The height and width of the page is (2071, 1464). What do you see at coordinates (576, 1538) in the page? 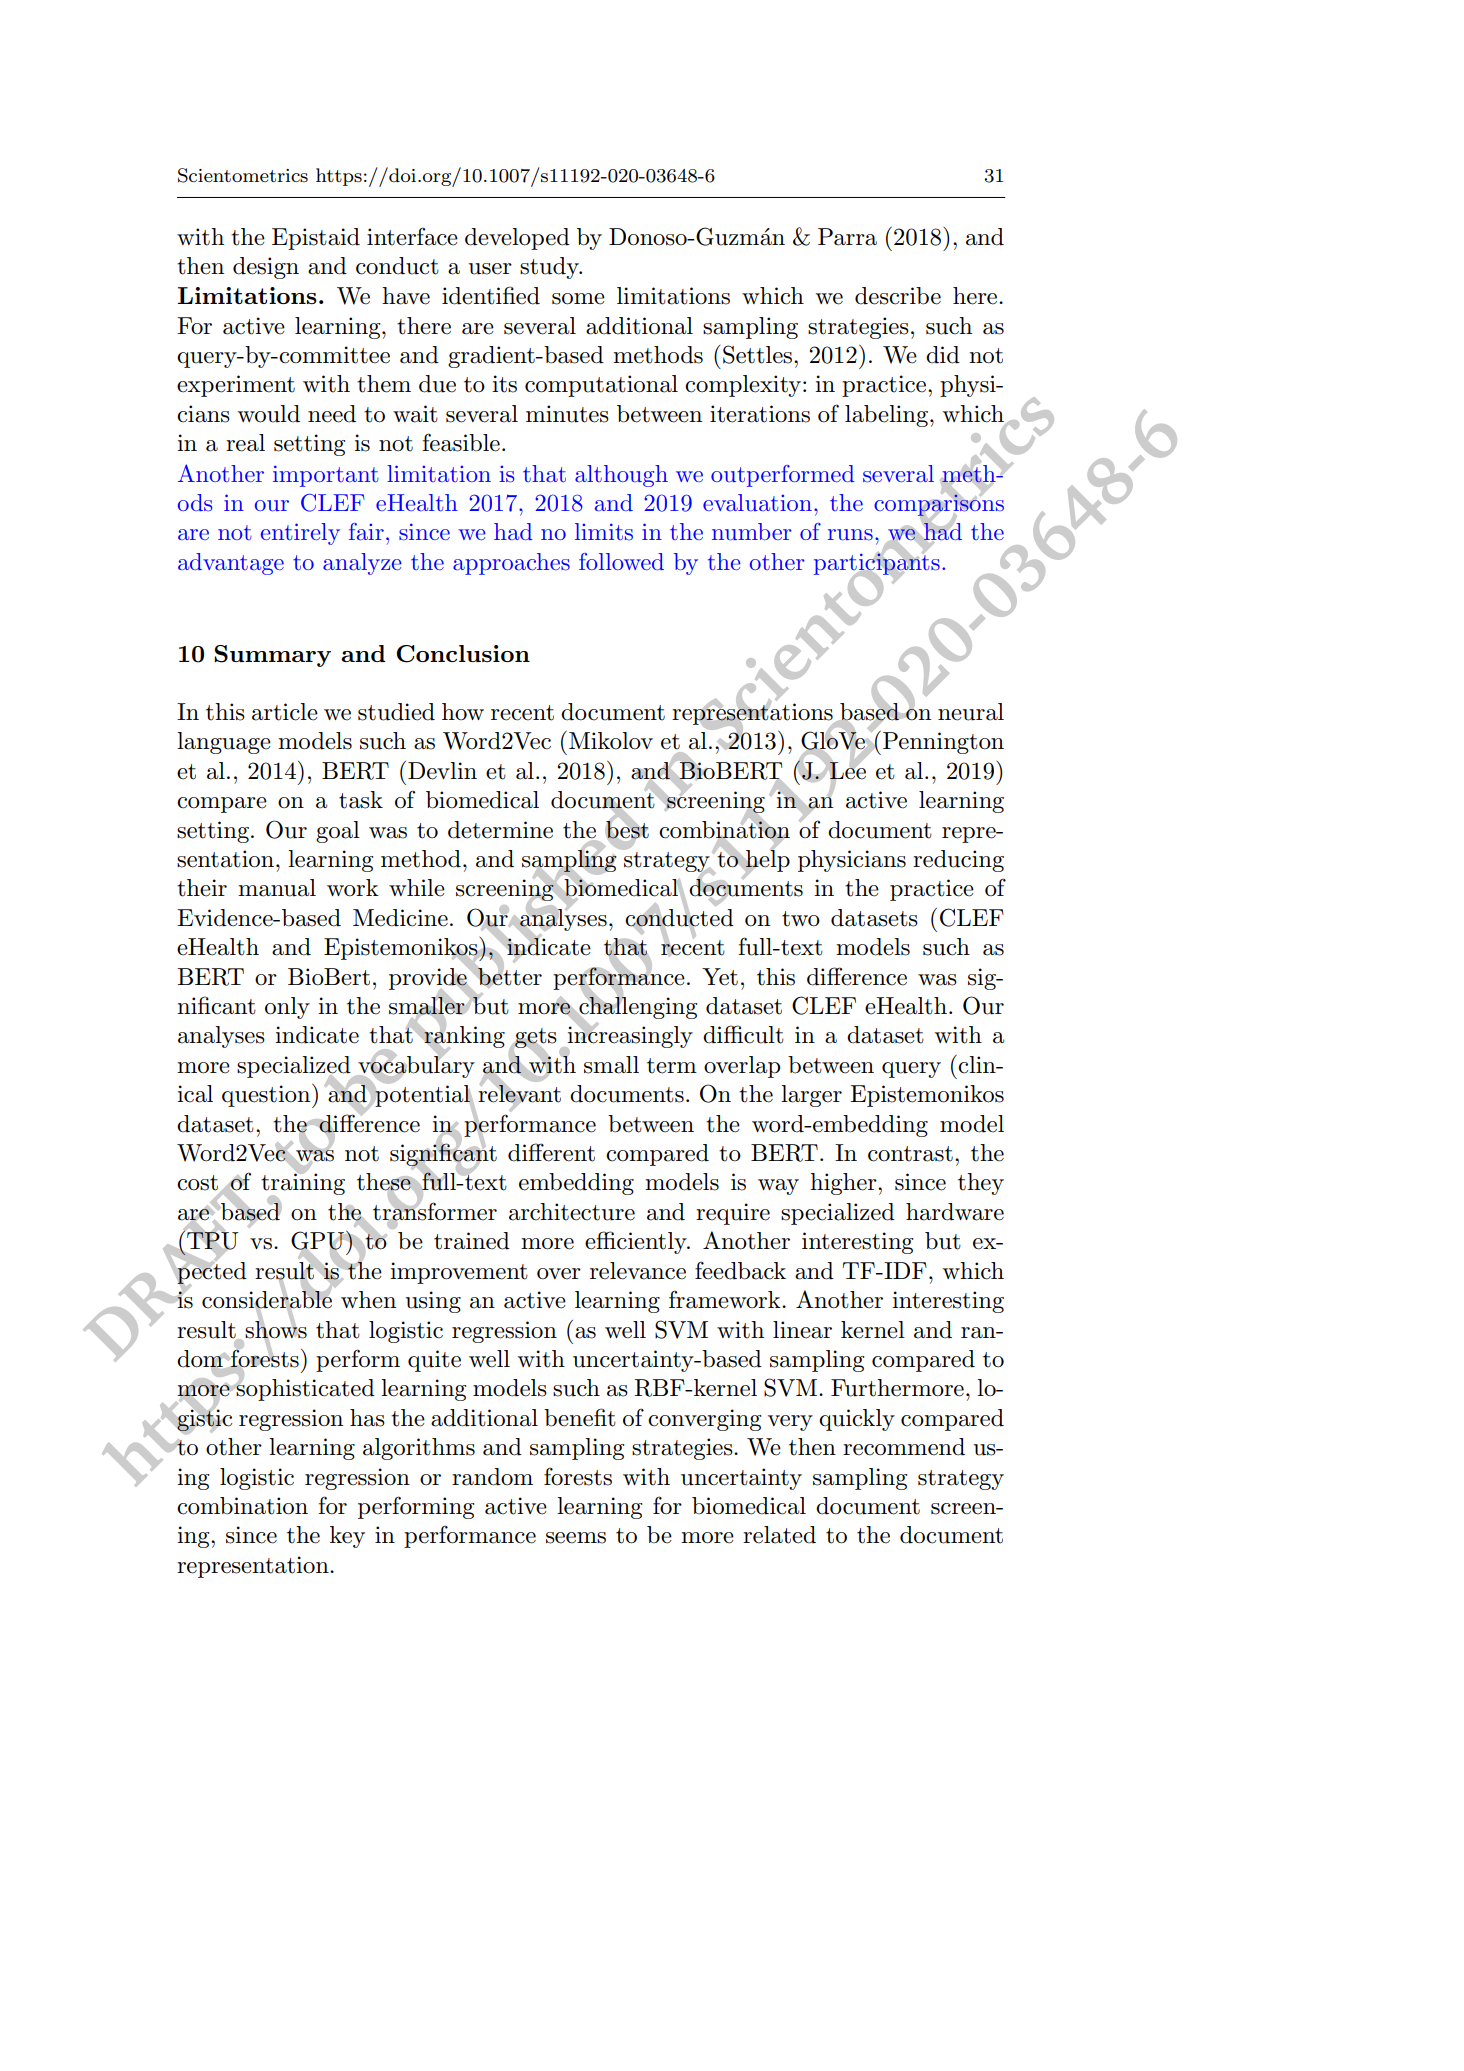
I see `seems` at bounding box center [576, 1538].
